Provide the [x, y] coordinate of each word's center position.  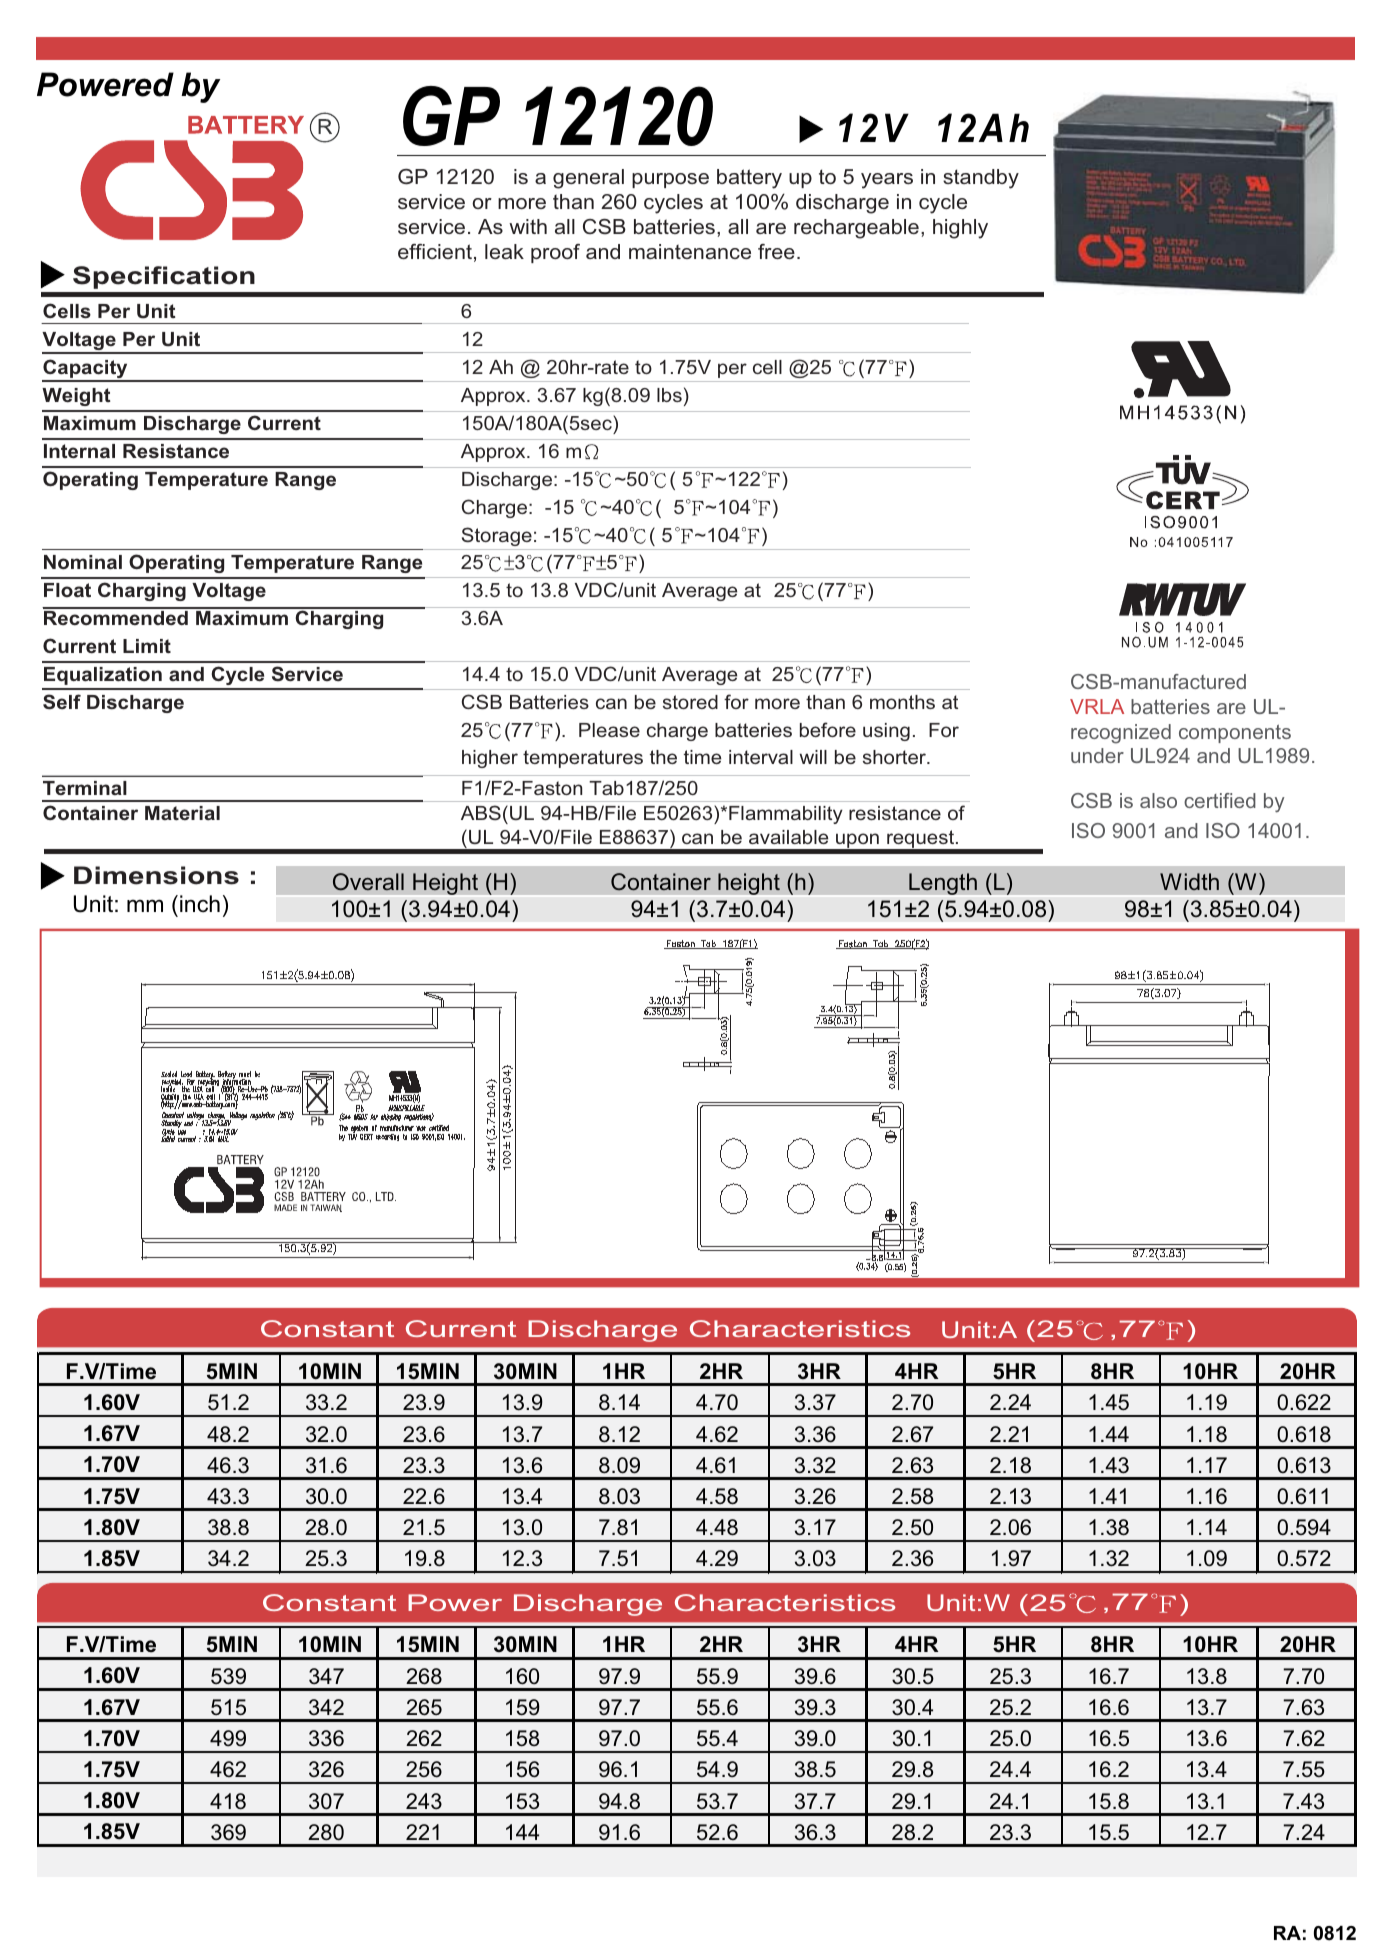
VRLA [1097, 706]
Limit [147, 646]
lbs [669, 395]
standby [981, 179]
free [776, 251]
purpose [670, 180]
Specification [164, 277]
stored [690, 702]
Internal [79, 451]
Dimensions [156, 875]
